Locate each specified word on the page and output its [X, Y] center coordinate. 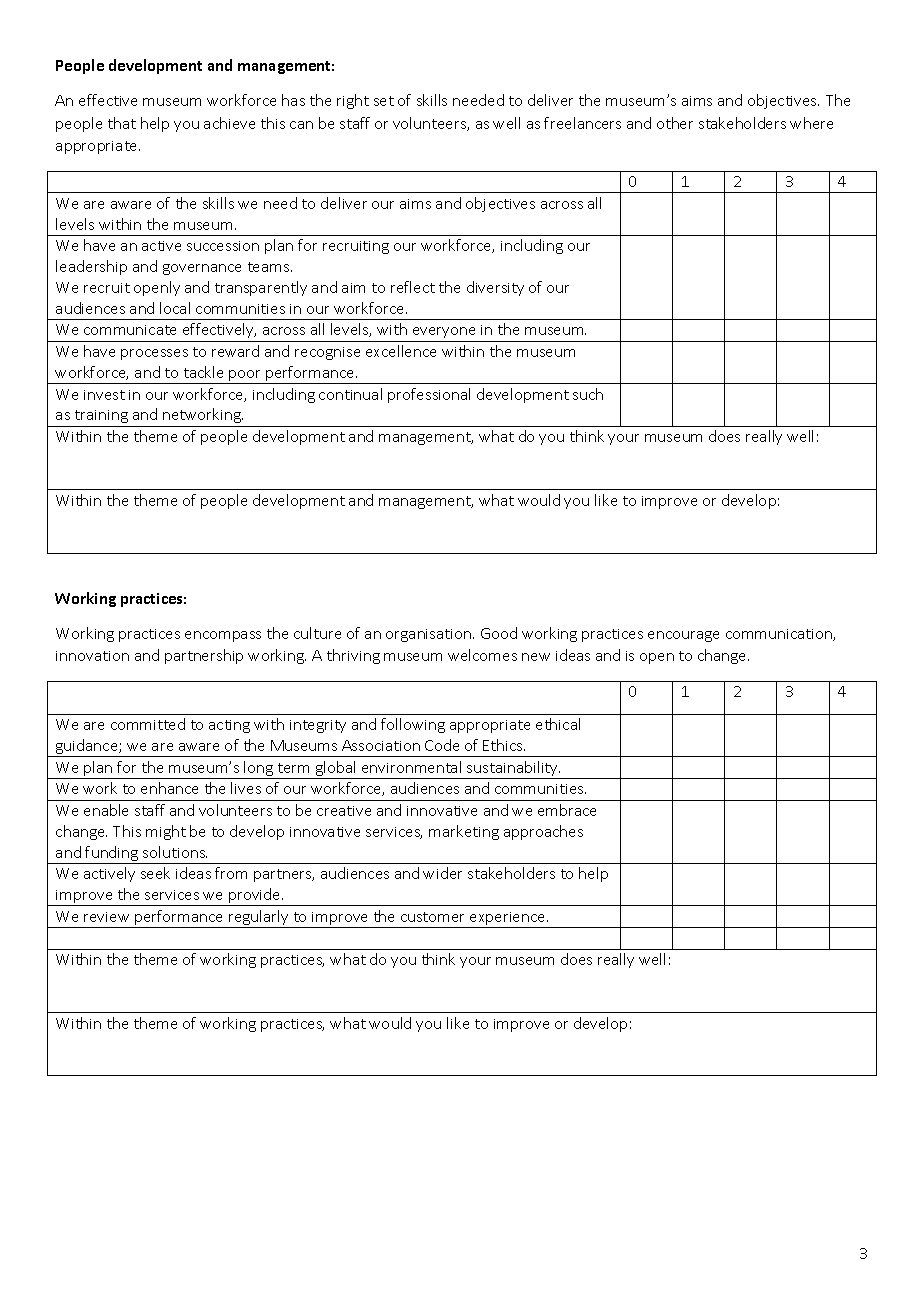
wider [442, 873]
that [122, 123]
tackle [203, 372]
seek [155, 873]
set [384, 101]
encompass [223, 636]
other [675, 123]
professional [429, 395]
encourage [683, 636]
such [588, 394]
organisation [430, 635]
